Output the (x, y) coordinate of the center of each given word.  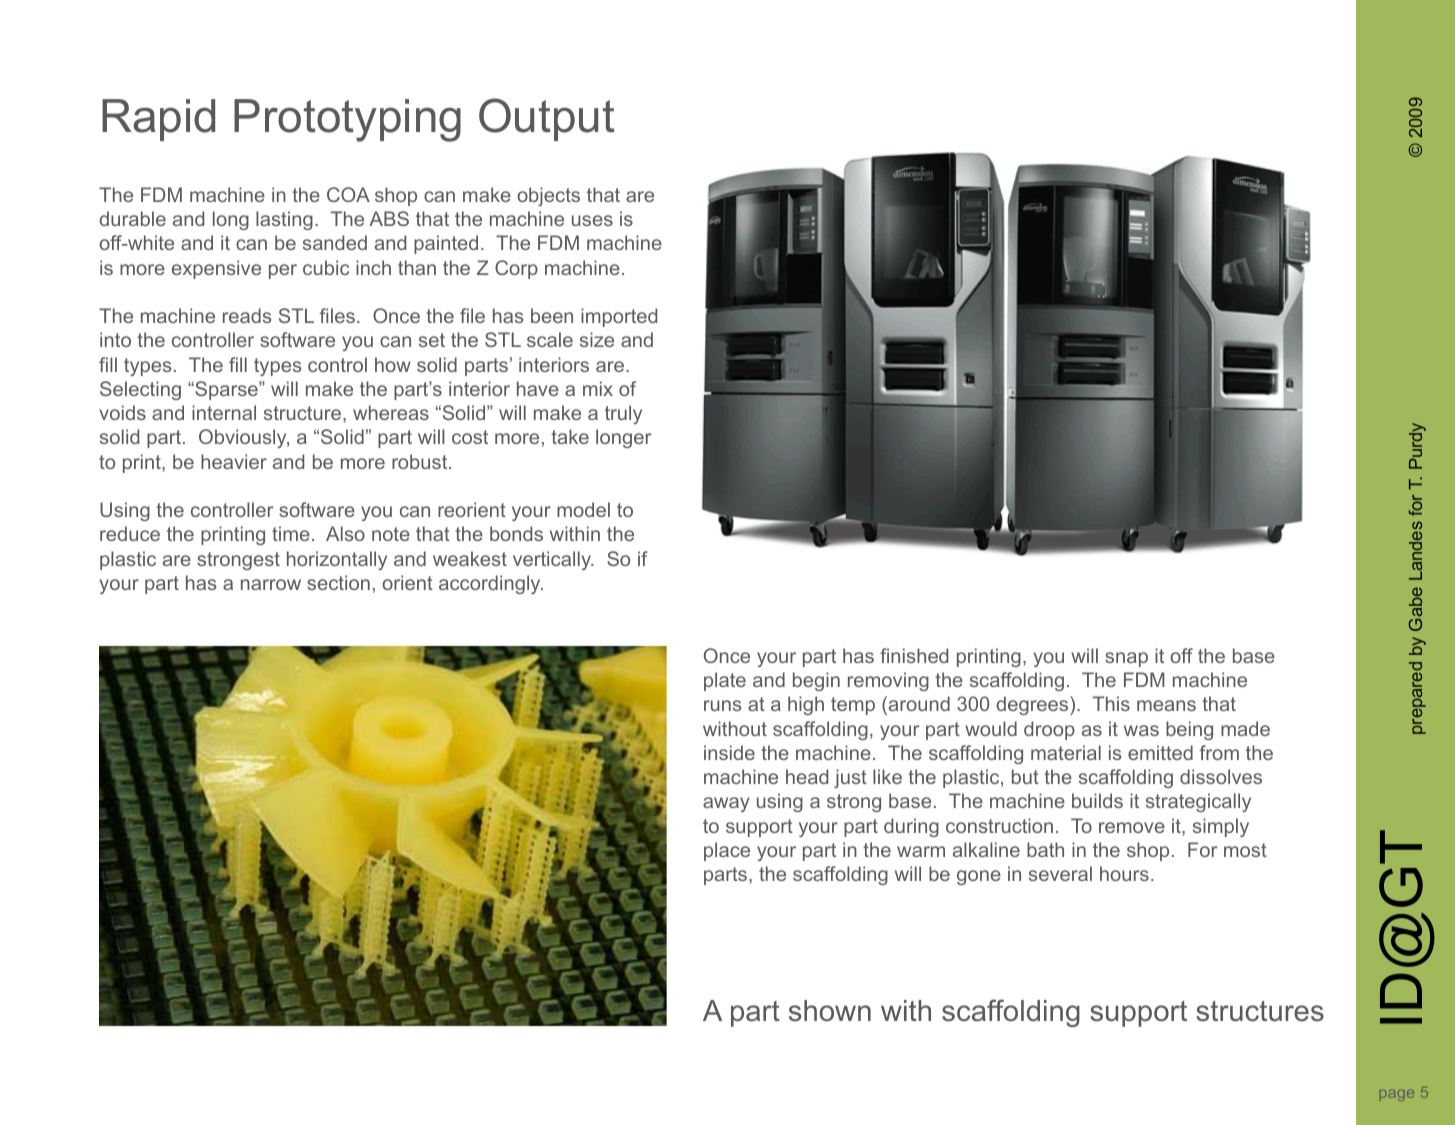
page (1397, 1095)
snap (1126, 659)
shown (830, 1011)
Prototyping (347, 120)
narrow (271, 584)
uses (592, 220)
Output (547, 119)
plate (725, 681)
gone (979, 877)
